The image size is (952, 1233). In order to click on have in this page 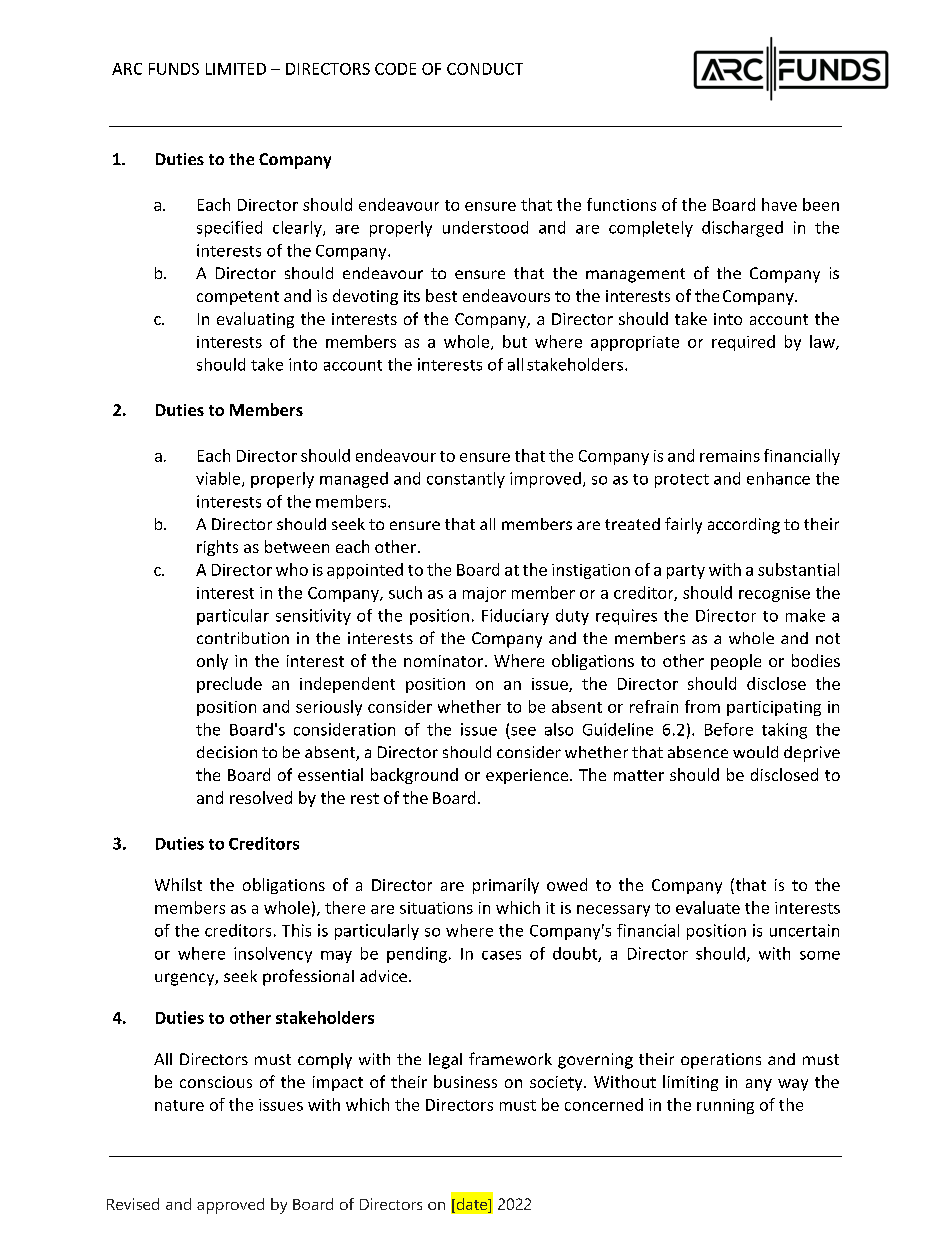, I will do `click(779, 204)`.
